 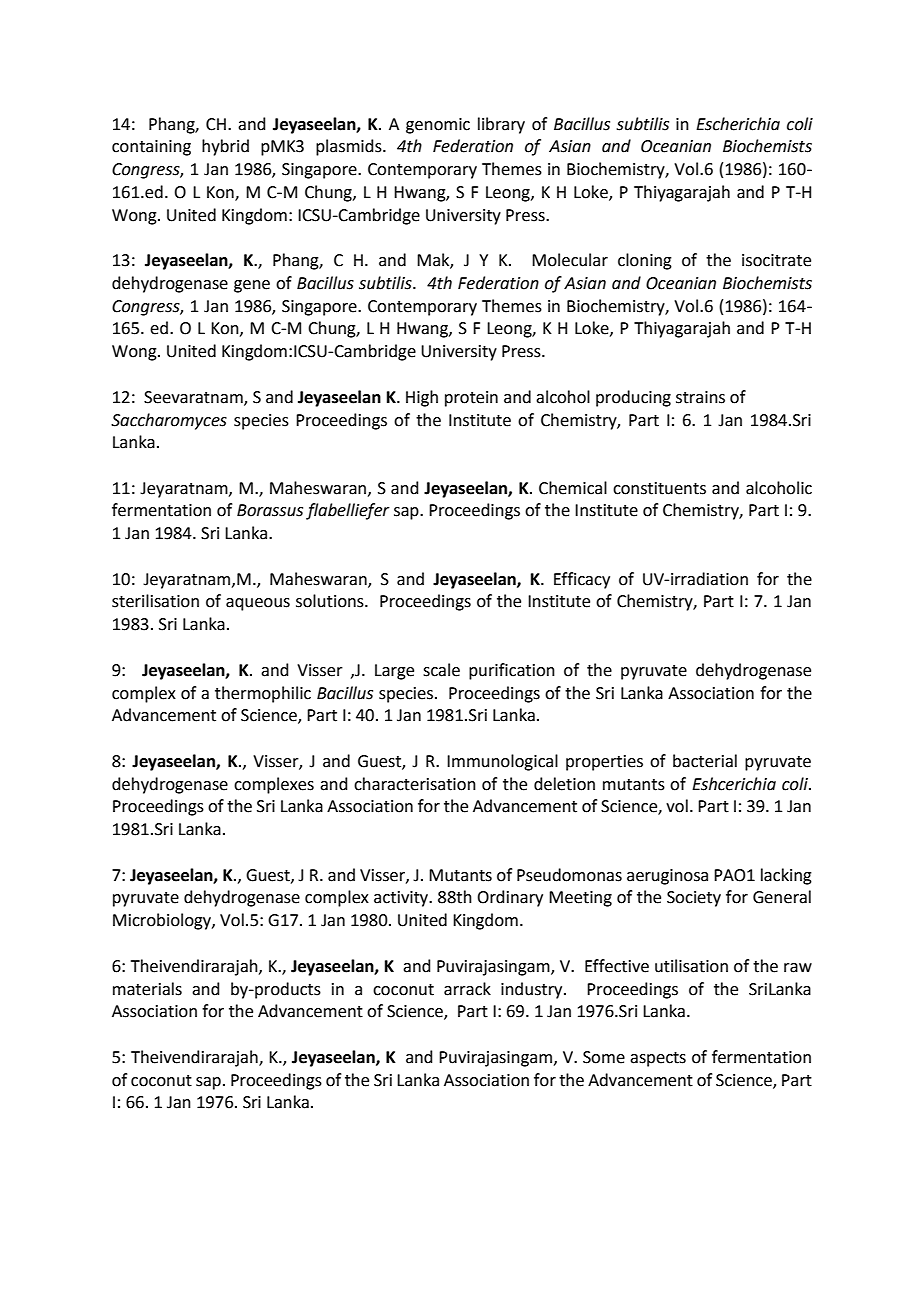 What do you see at coordinates (700, 397) in the screenshot?
I see `strains` at bounding box center [700, 397].
